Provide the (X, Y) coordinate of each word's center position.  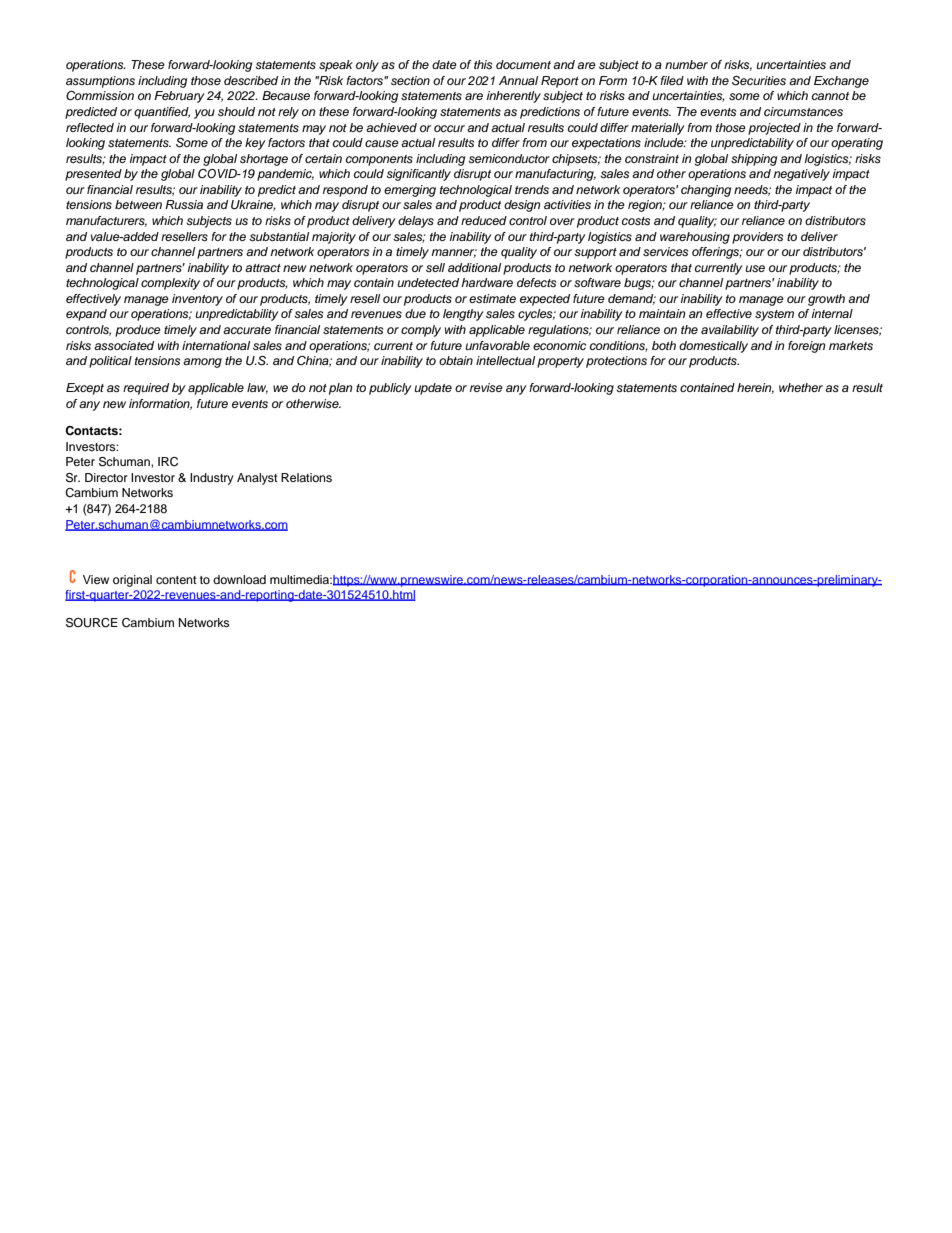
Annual (518, 80)
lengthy (463, 315)
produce (138, 331)
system (774, 315)
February (179, 97)
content (176, 580)
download (239, 579)
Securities (759, 81)
